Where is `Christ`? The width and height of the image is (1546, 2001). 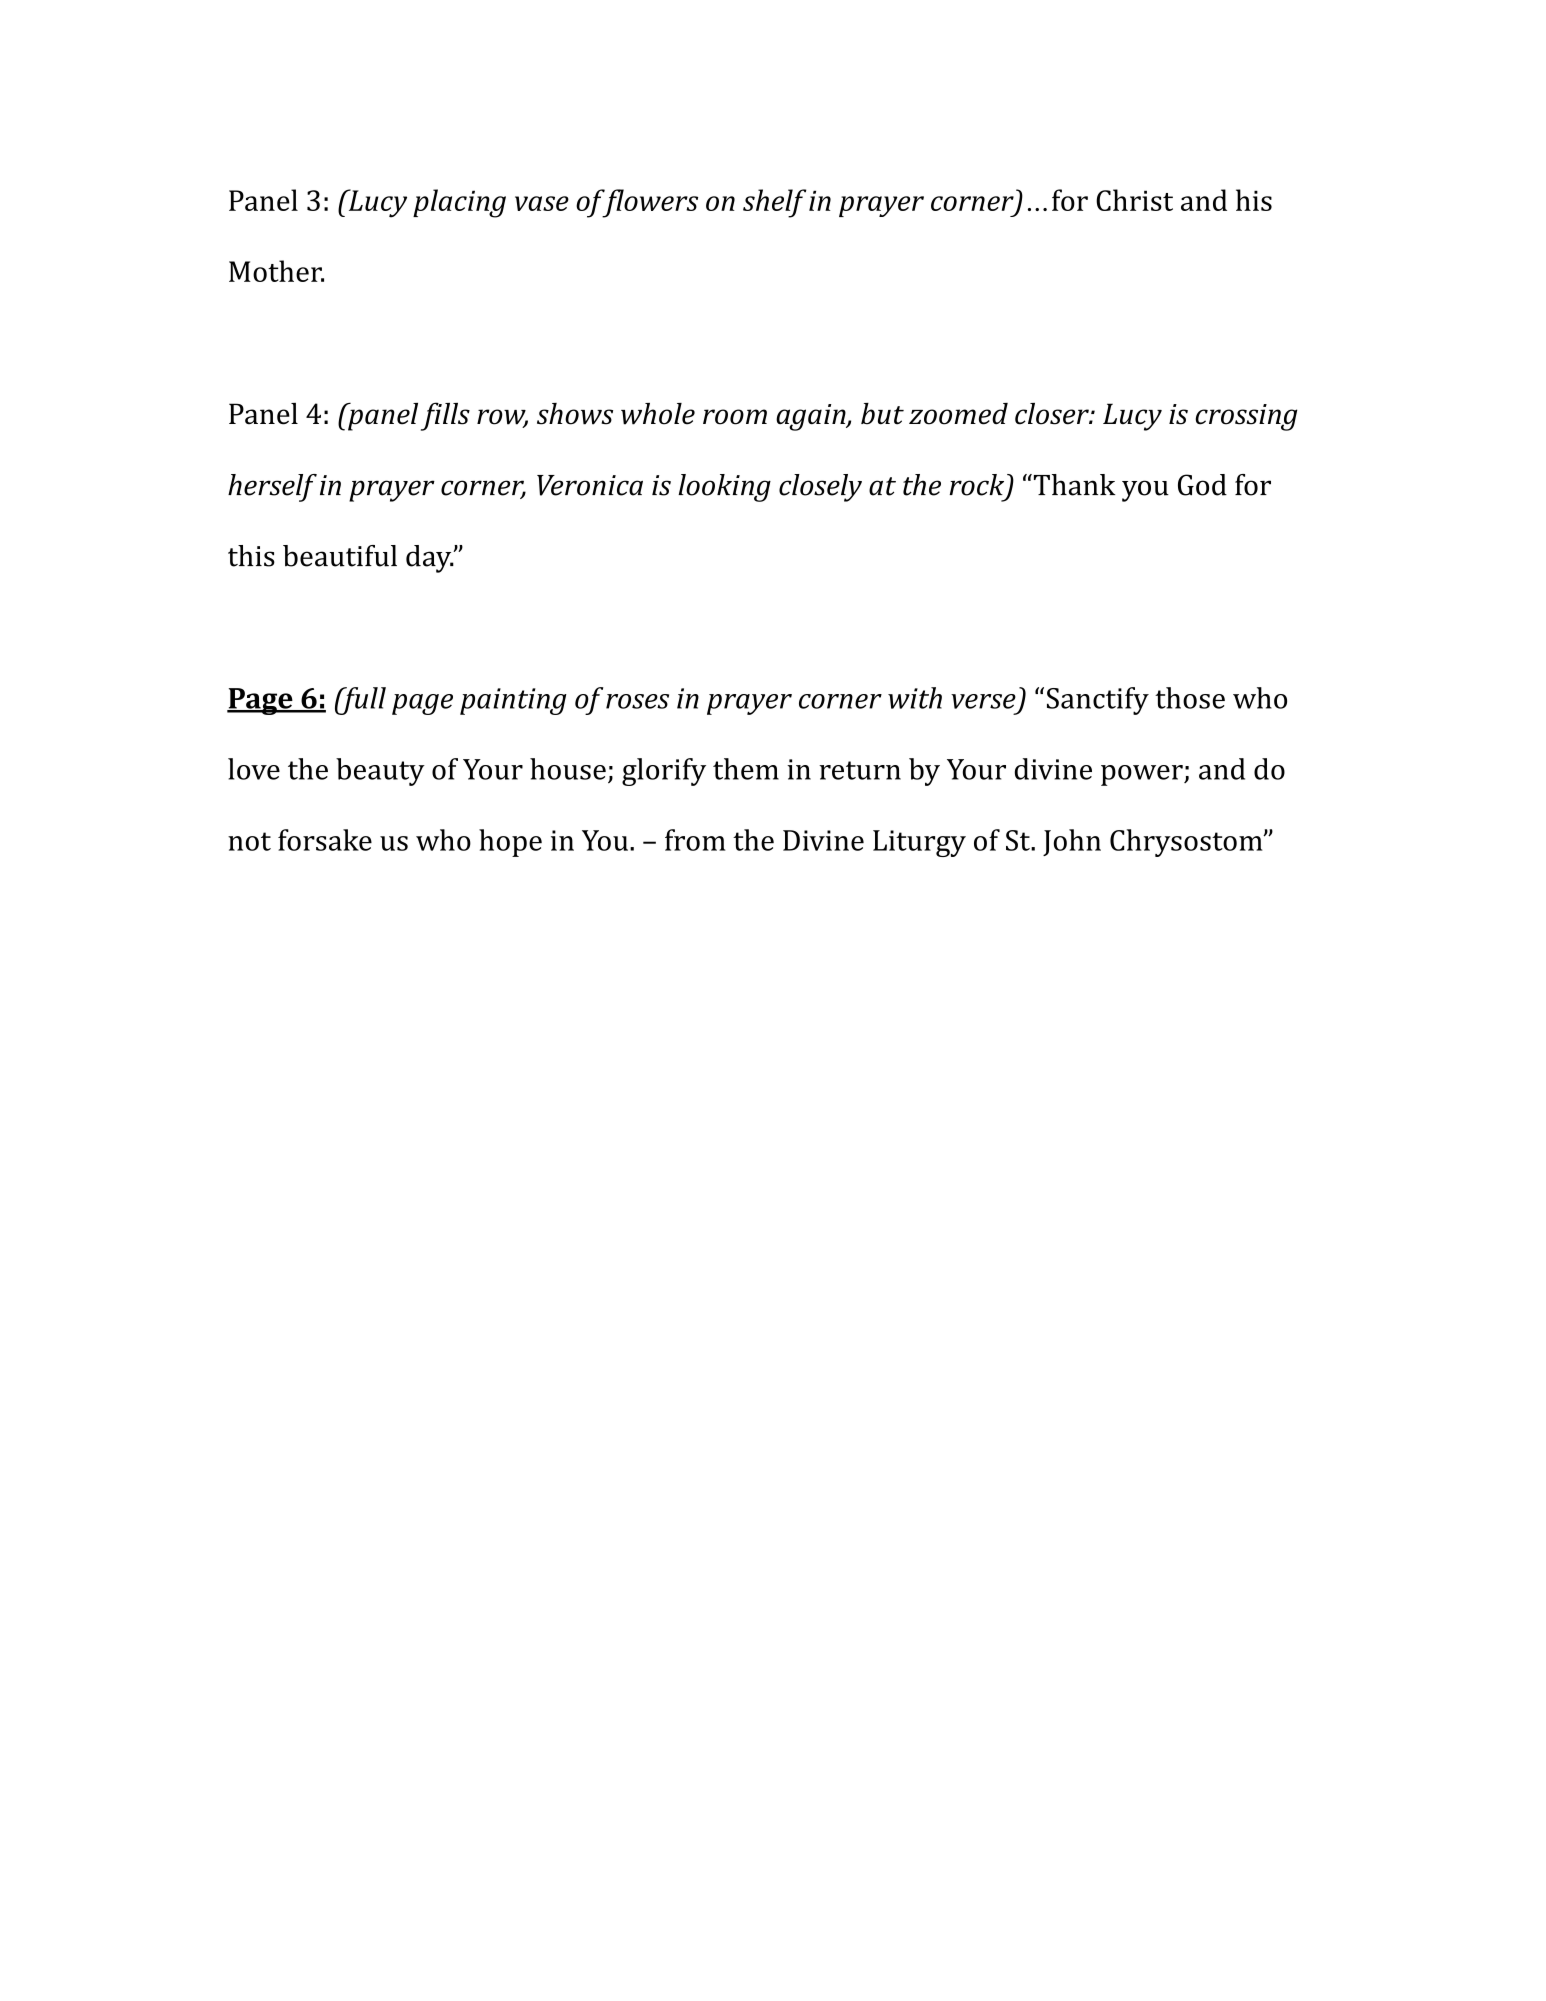 Christ is located at coordinates (1134, 200).
